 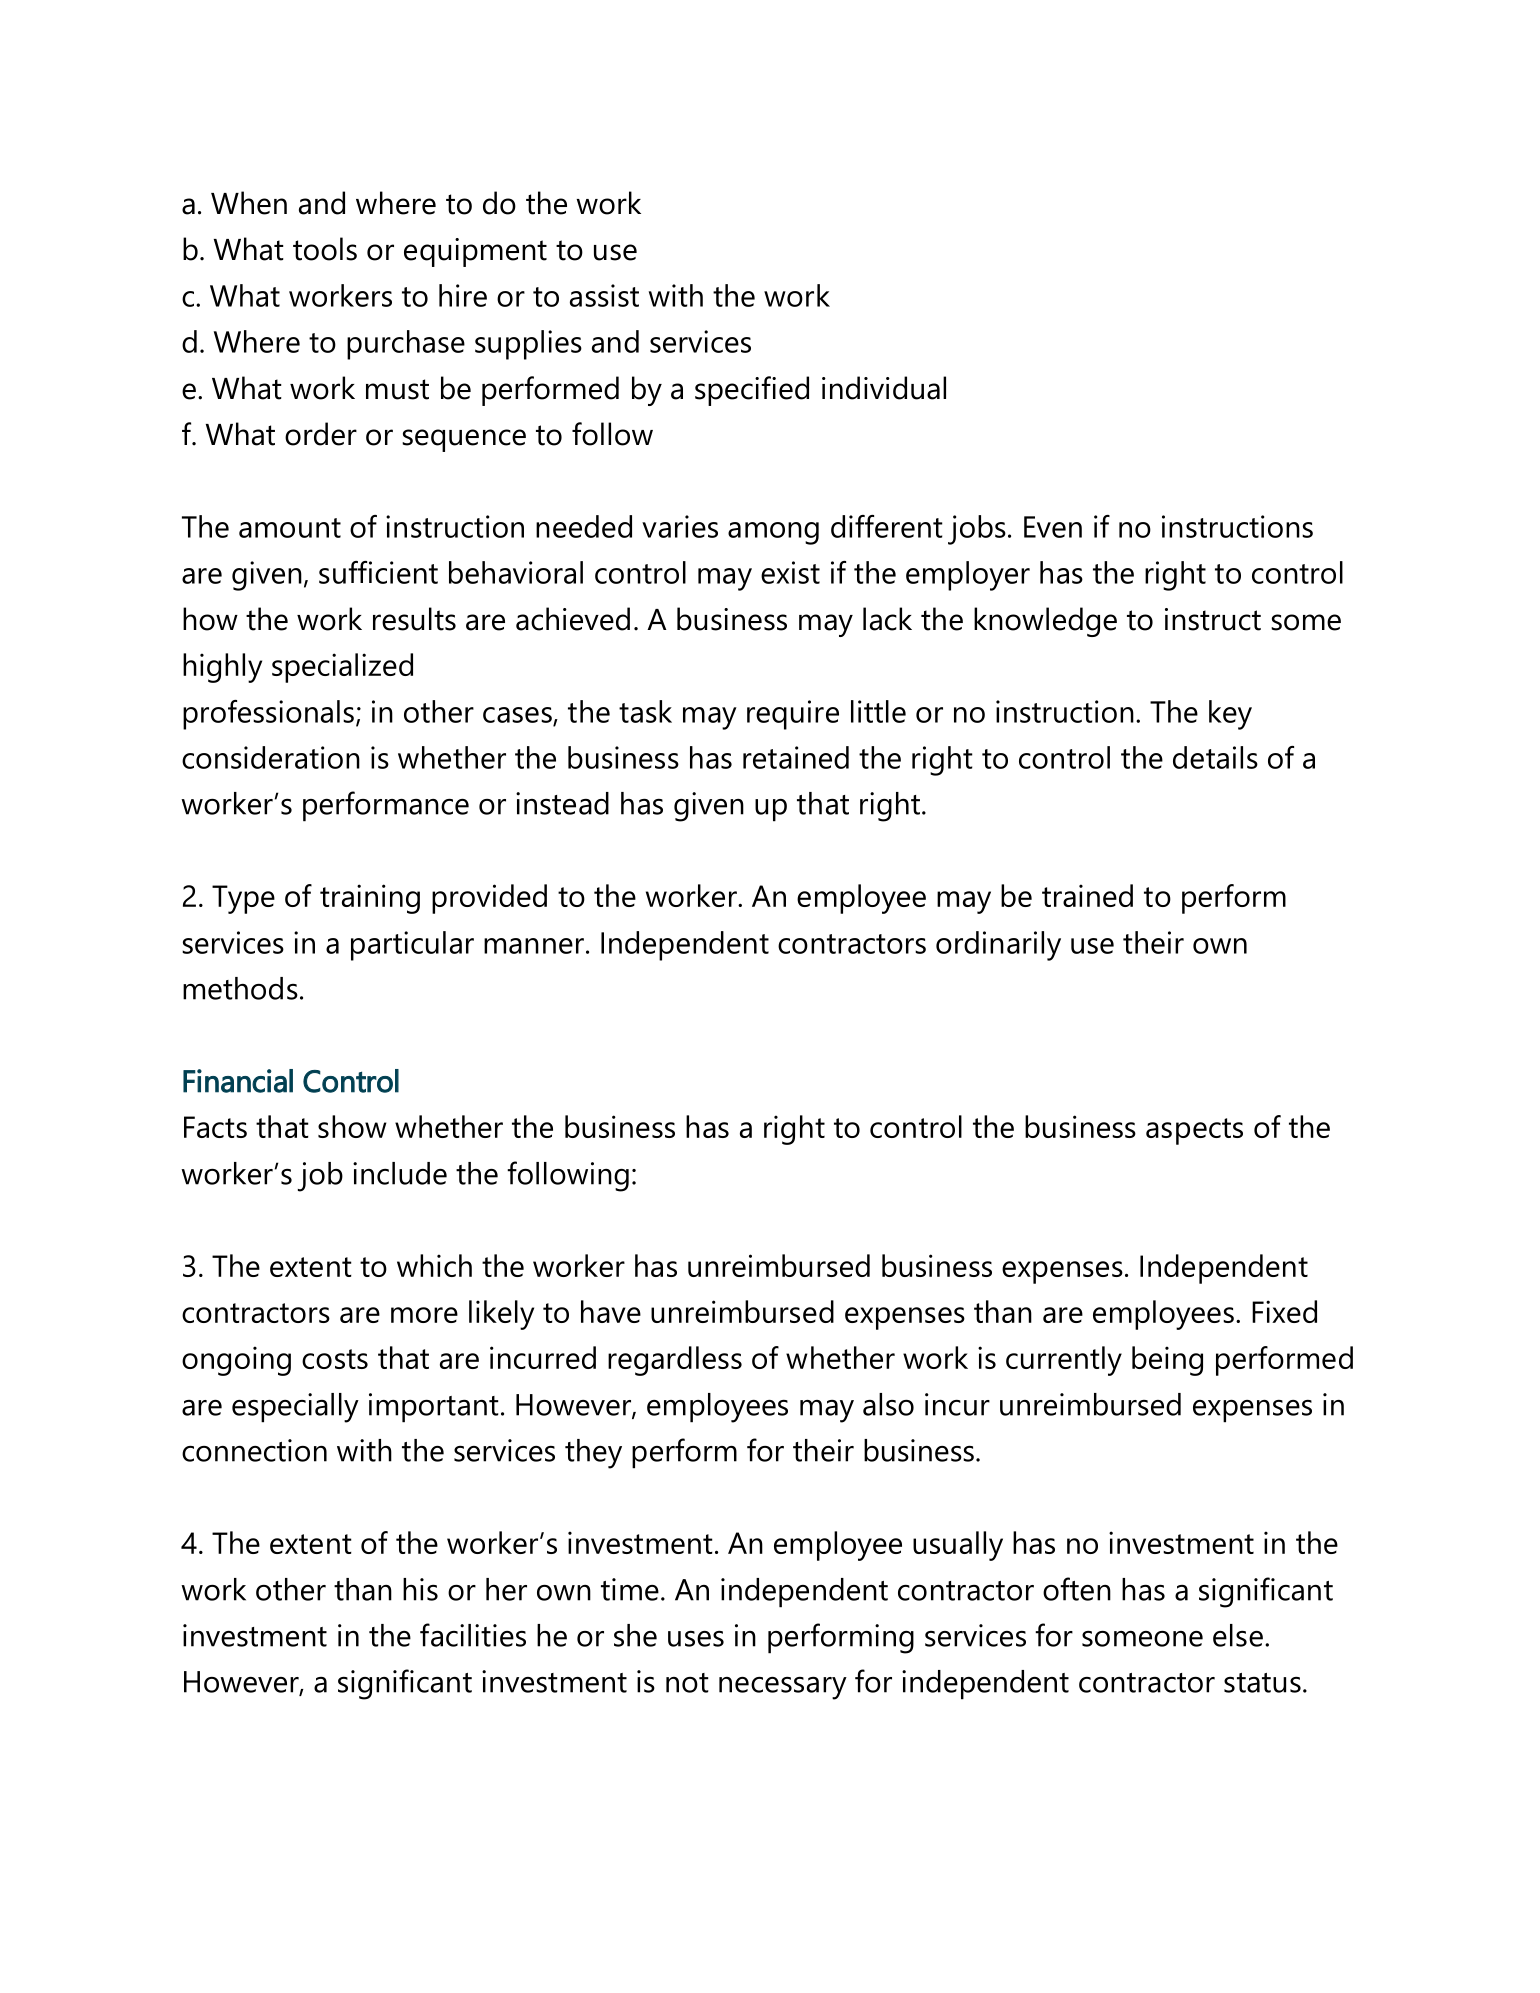 I want to click on have, so click(x=611, y=1311).
